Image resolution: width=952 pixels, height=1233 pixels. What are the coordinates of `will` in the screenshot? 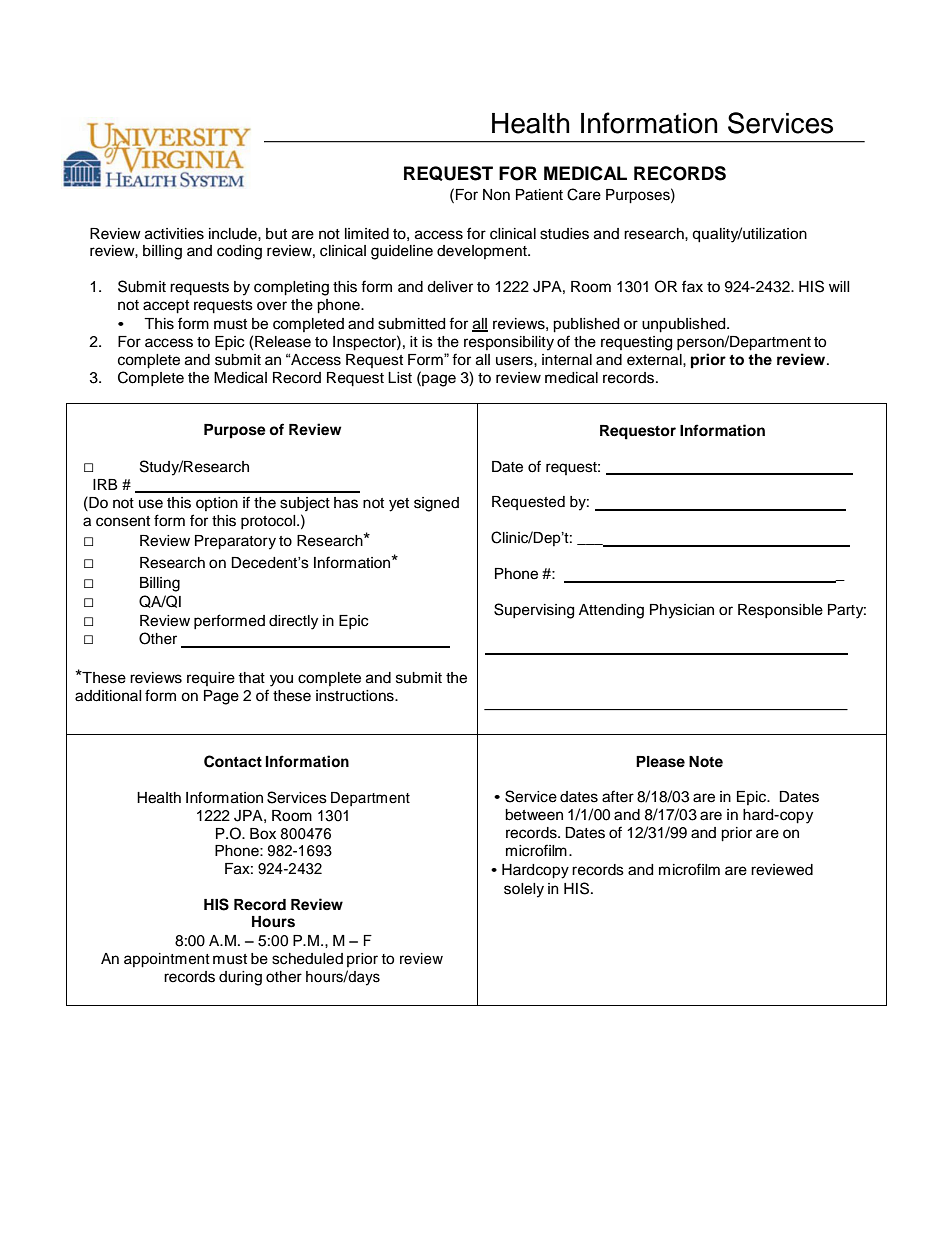 It's located at (839, 286).
